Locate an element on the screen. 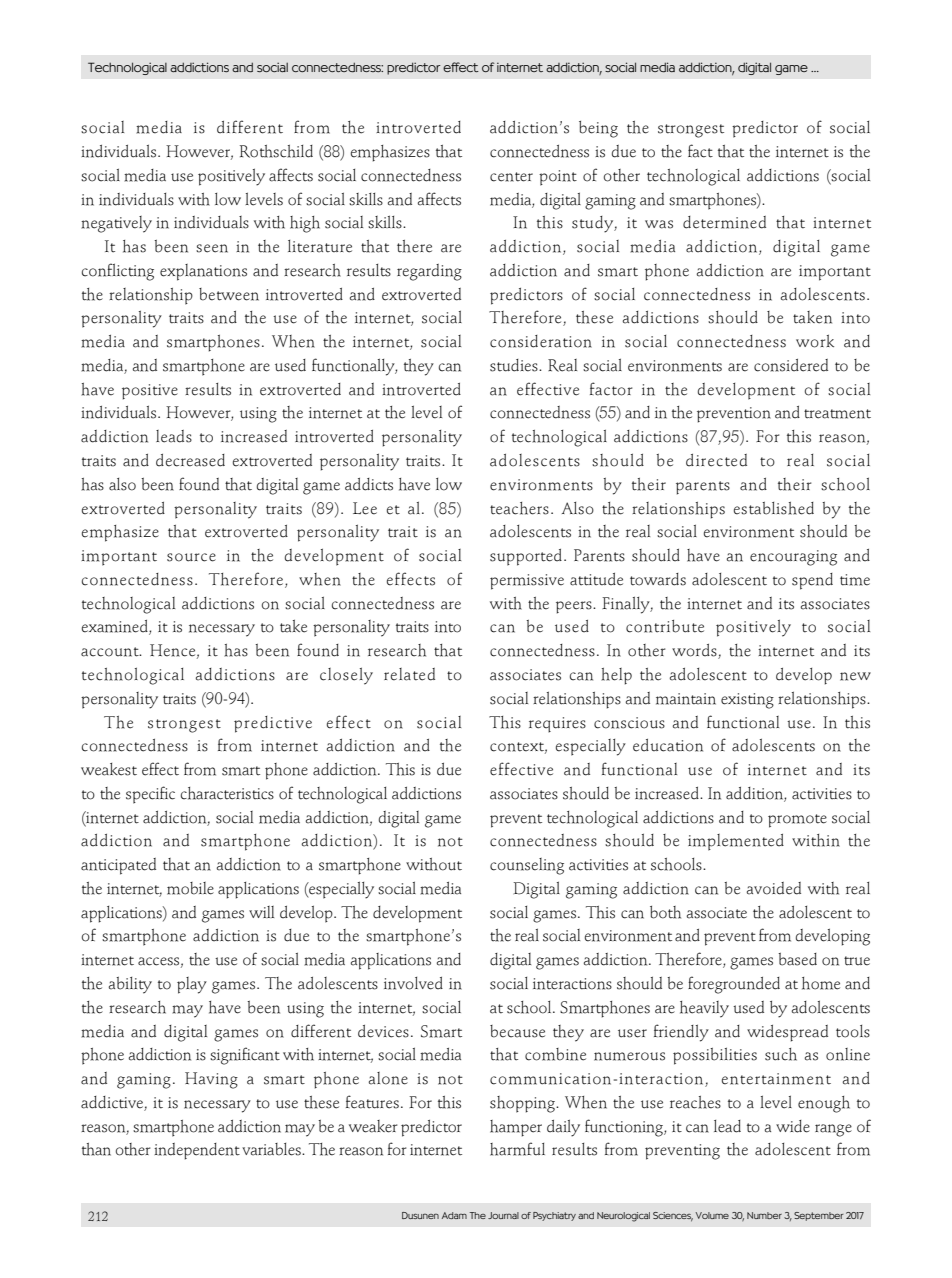 The height and width of the screenshot is (1278, 952). independent is located at coordinates (197, 1151).
